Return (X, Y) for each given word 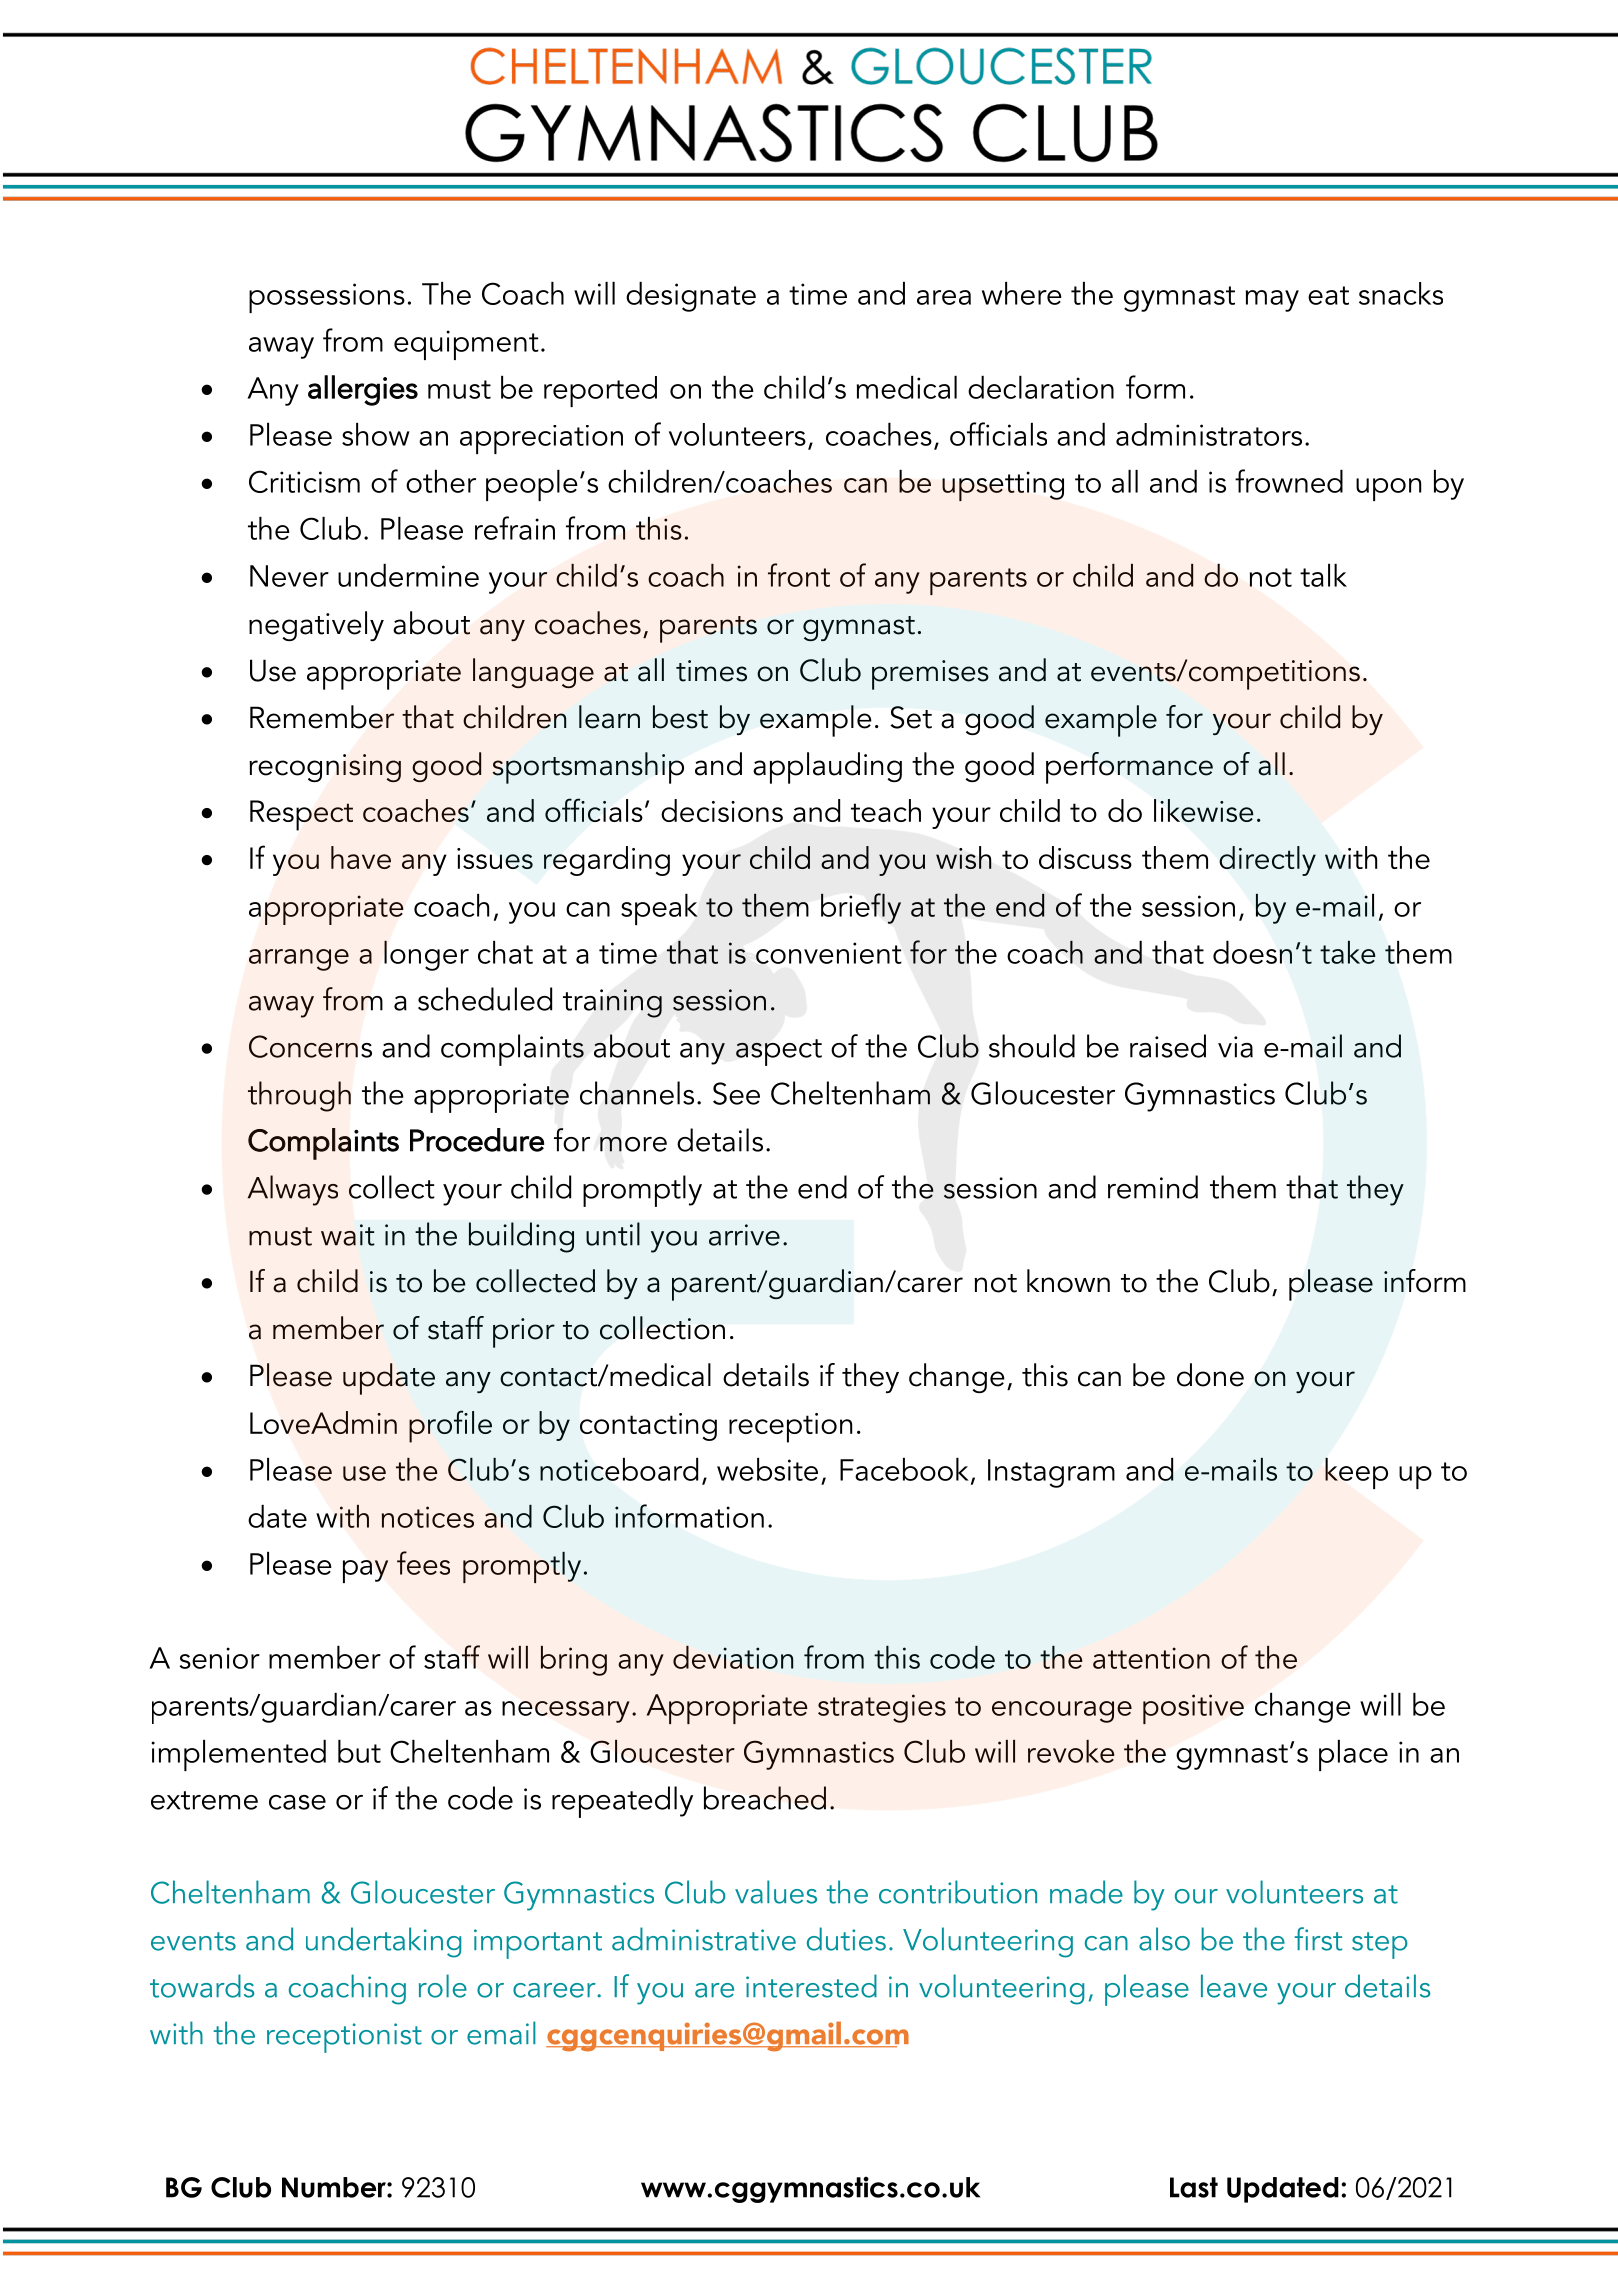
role (443, 1986)
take (1348, 952)
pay (365, 1571)
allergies (363, 390)
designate (691, 297)
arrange (299, 960)
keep (1356, 1473)
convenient (829, 953)
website (767, 1469)
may (1272, 301)
